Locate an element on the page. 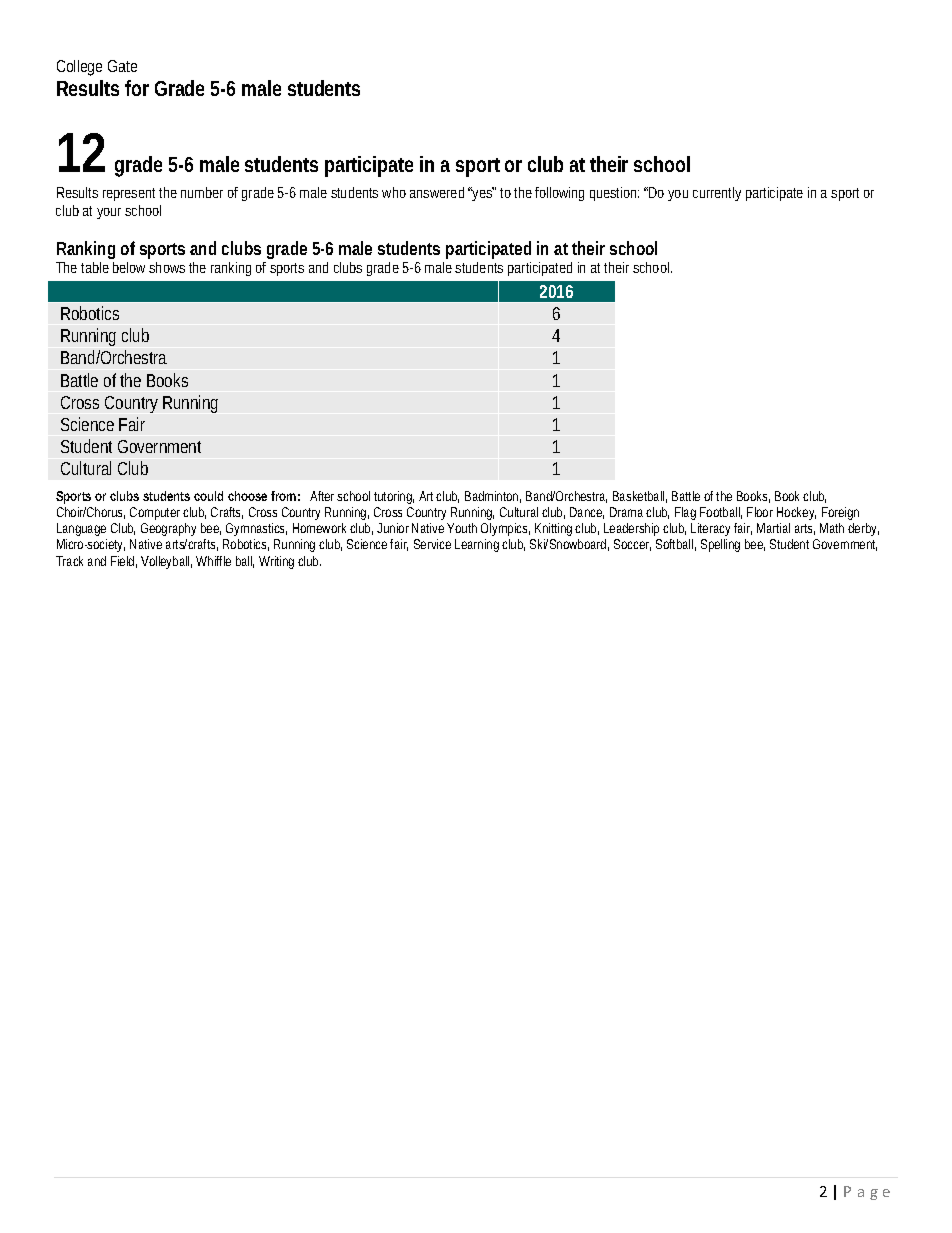  Learning is located at coordinates (477, 545).
